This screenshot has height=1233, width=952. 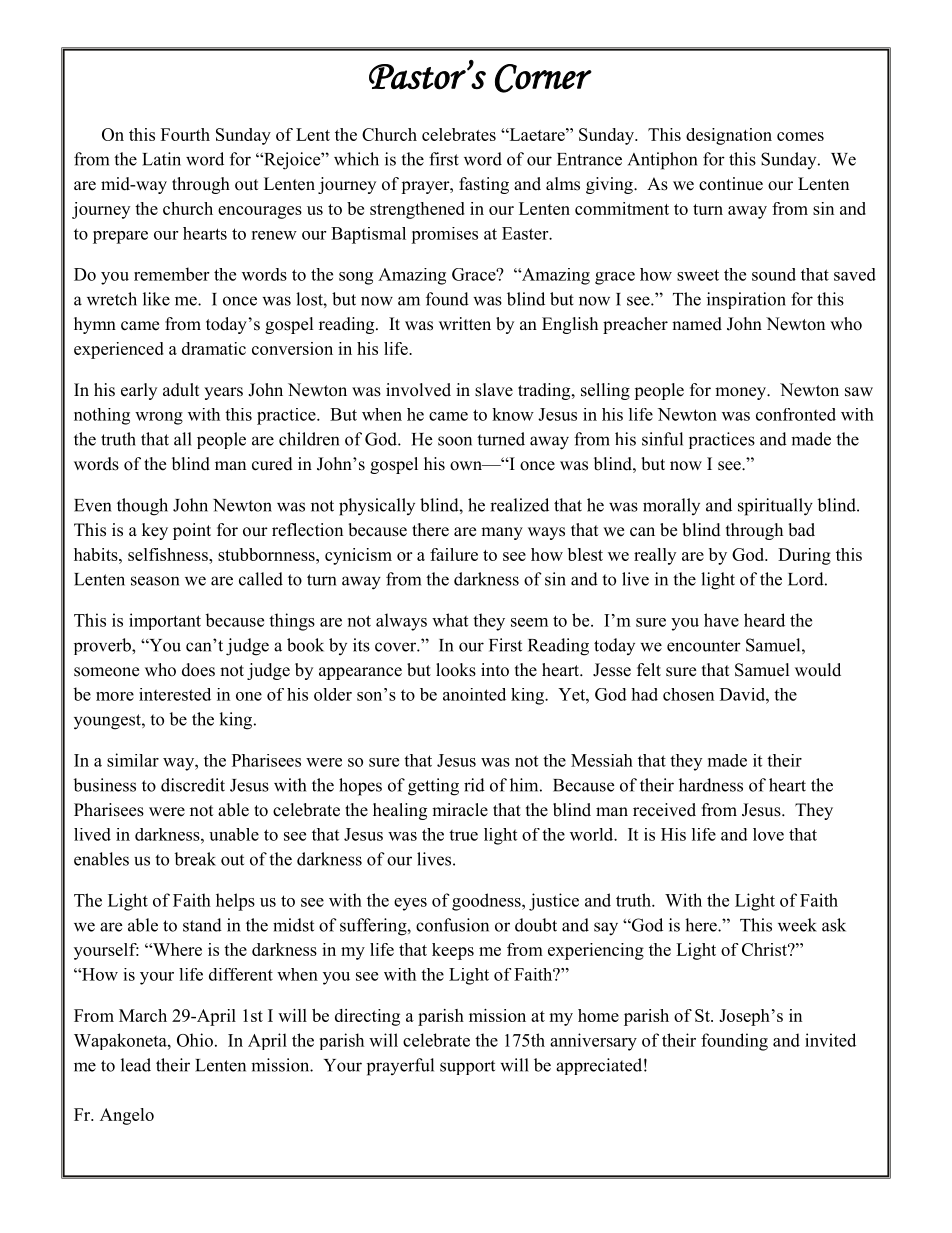 What do you see at coordinates (467, 1067) in the screenshot?
I see `support` at bounding box center [467, 1067].
